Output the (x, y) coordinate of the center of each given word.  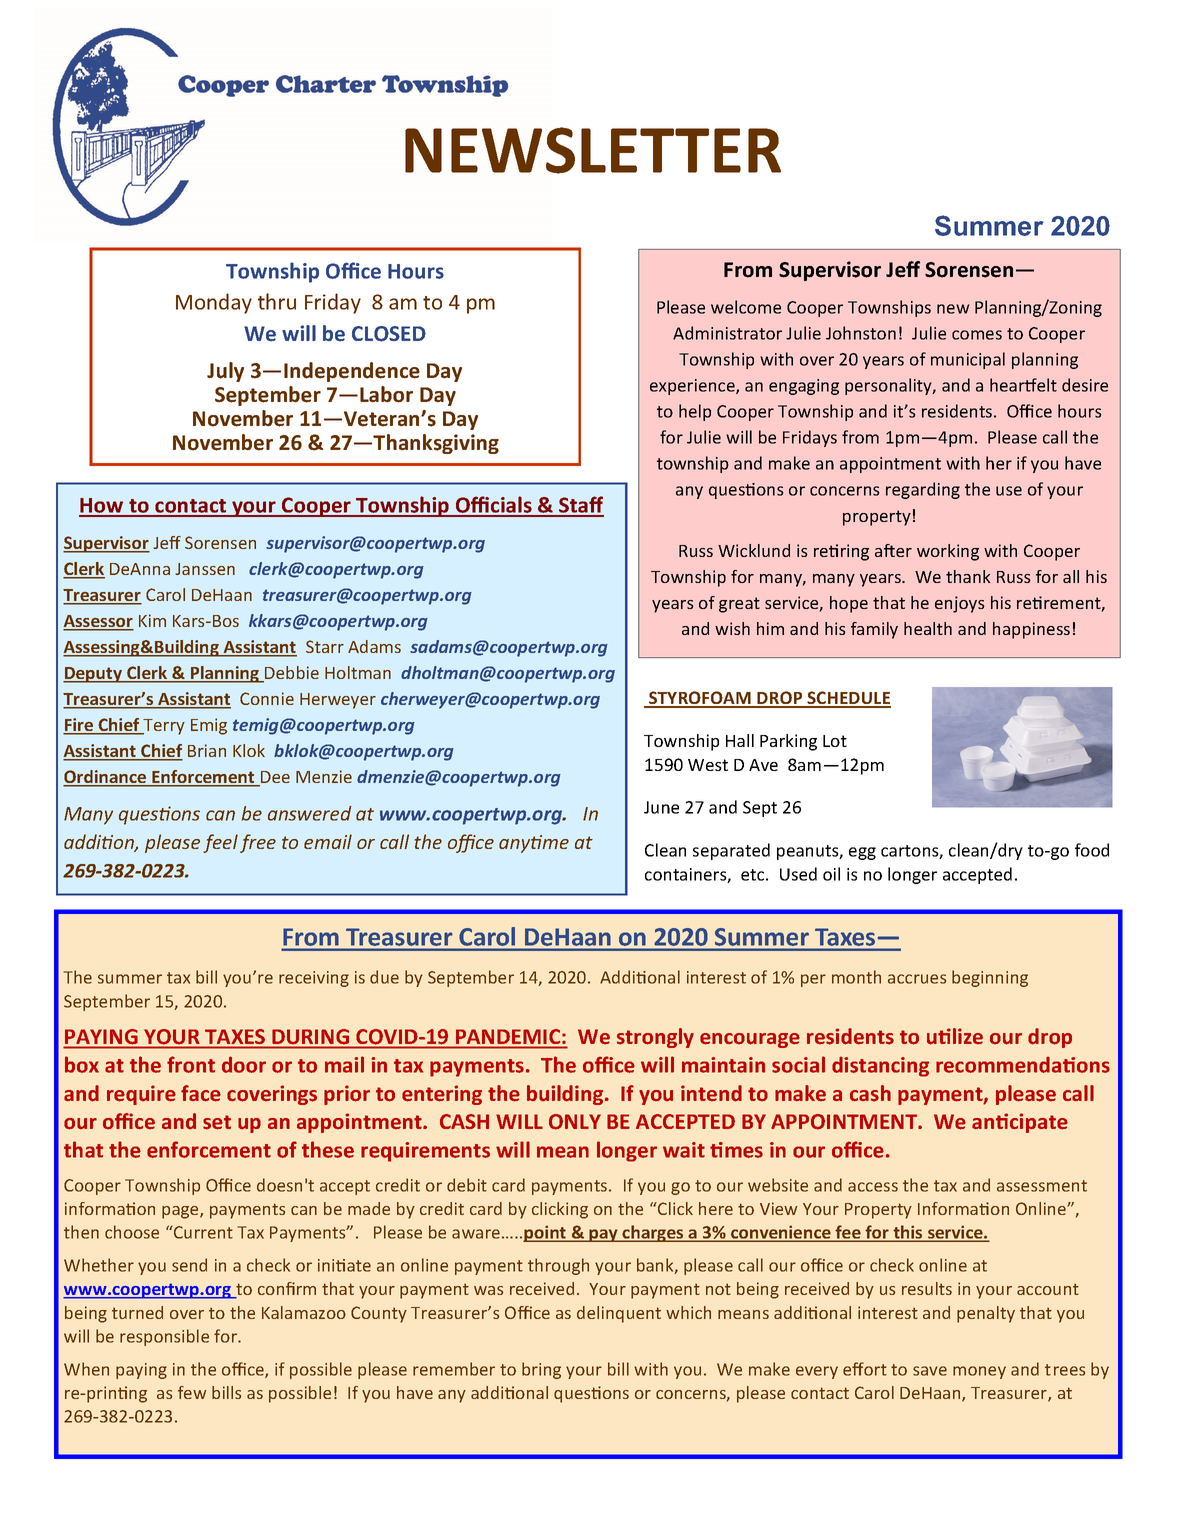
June (661, 807)
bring (541, 1370)
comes (977, 335)
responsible (164, 1337)
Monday (214, 303)
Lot (835, 741)
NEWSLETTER (593, 150)
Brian (207, 750)
